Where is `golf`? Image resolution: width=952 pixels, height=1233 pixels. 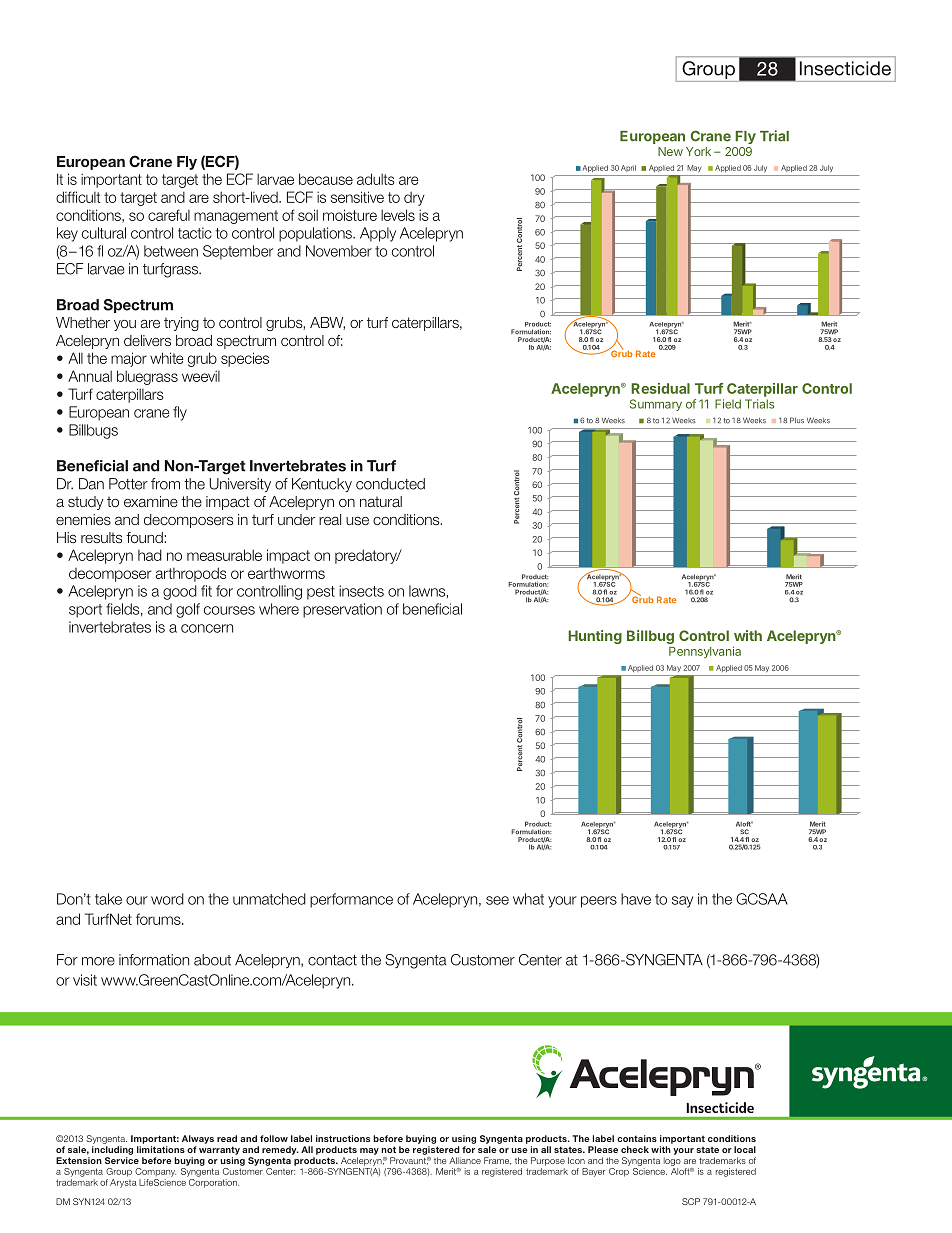
golf is located at coordinates (188, 610).
